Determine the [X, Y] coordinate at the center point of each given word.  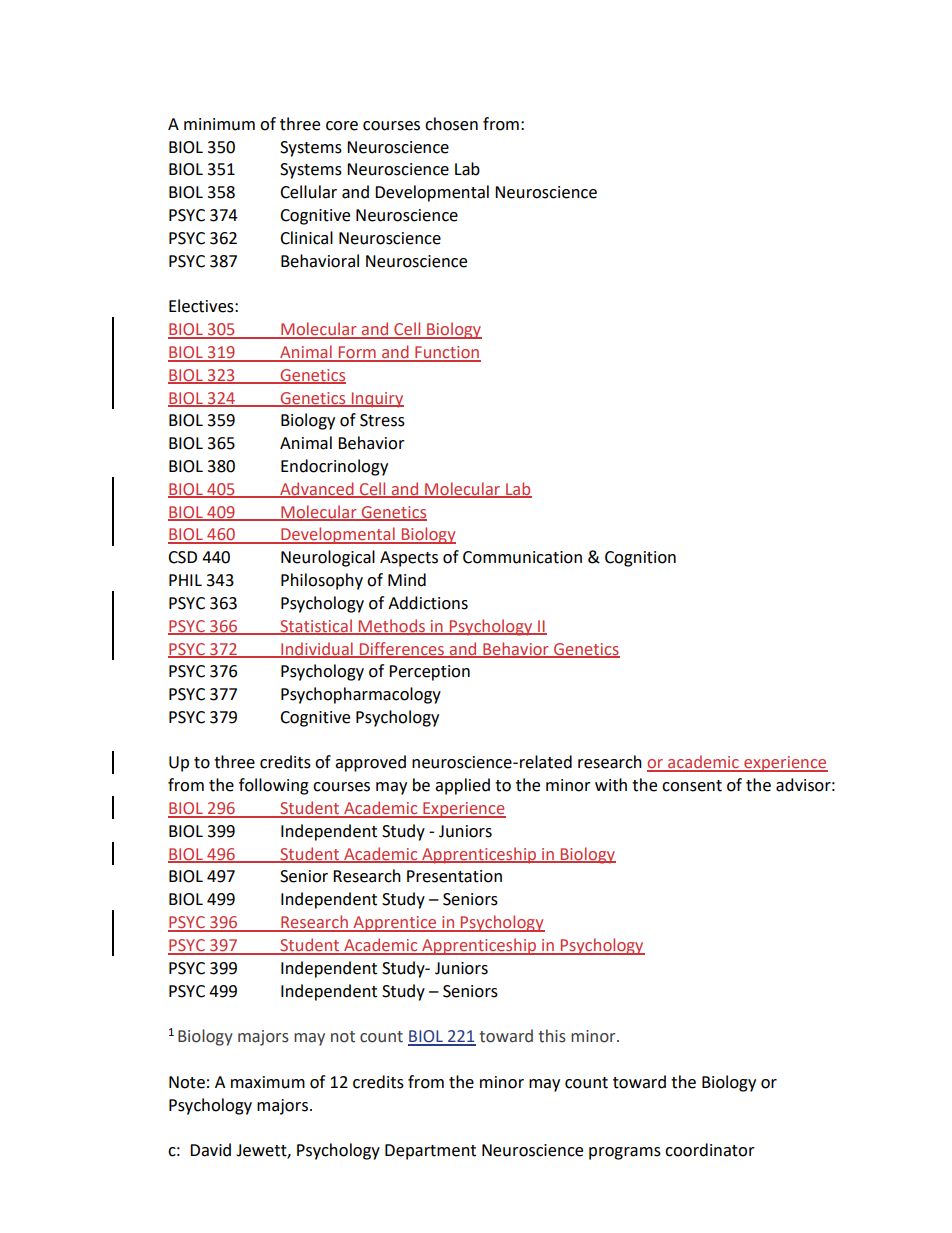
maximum [268, 1082]
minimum [219, 124]
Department [430, 1152]
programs [625, 1153]
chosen [451, 124]
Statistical [316, 626]
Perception [429, 673]
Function [447, 353]
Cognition [640, 559]
